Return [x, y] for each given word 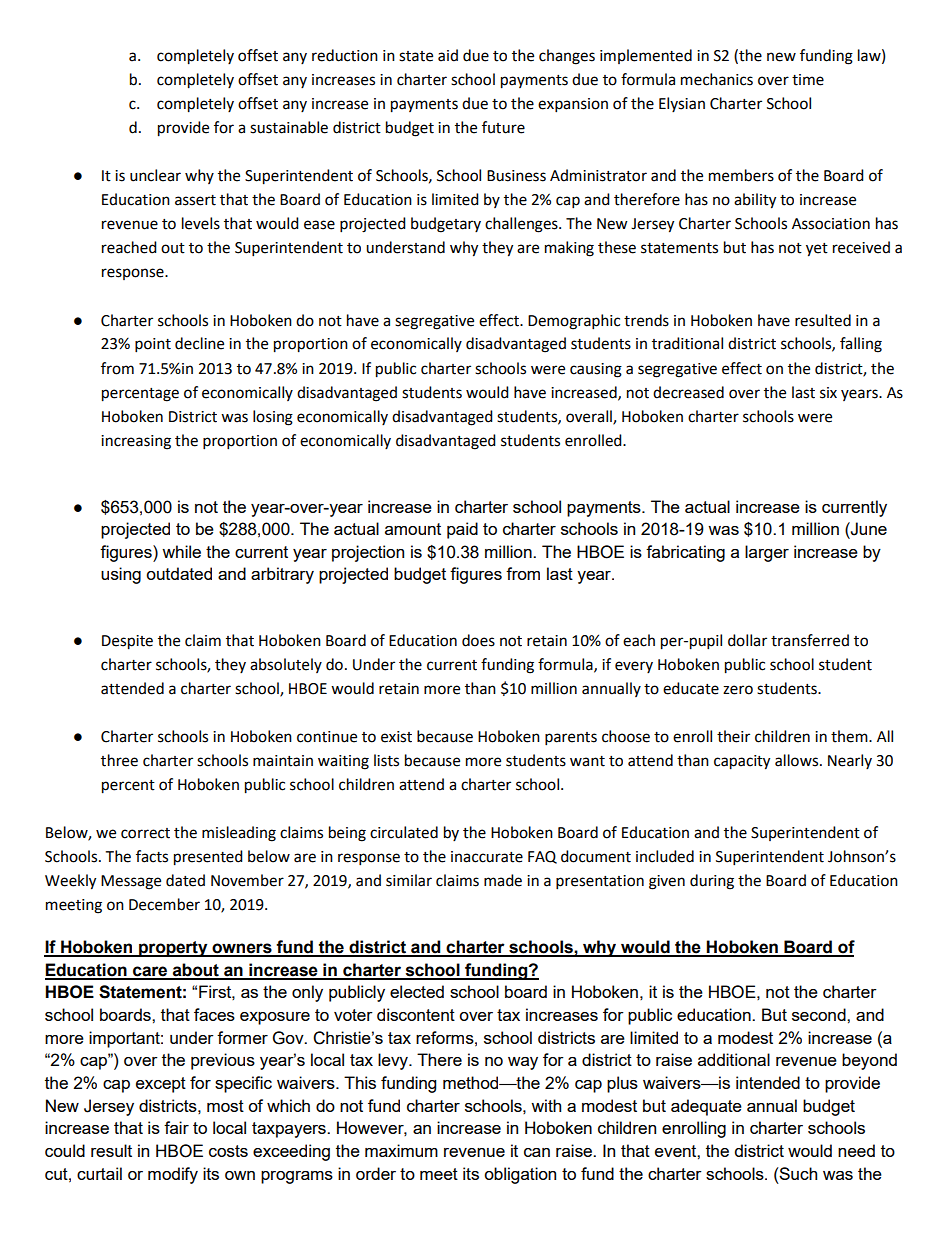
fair [176, 1127]
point [153, 345]
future [503, 127]
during [712, 882]
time [808, 80]
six [828, 393]
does [478, 640]
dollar [747, 640]
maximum [401, 1150]
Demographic [574, 322]
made [503, 880]
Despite [127, 642]
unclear [155, 175]
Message [131, 882]
